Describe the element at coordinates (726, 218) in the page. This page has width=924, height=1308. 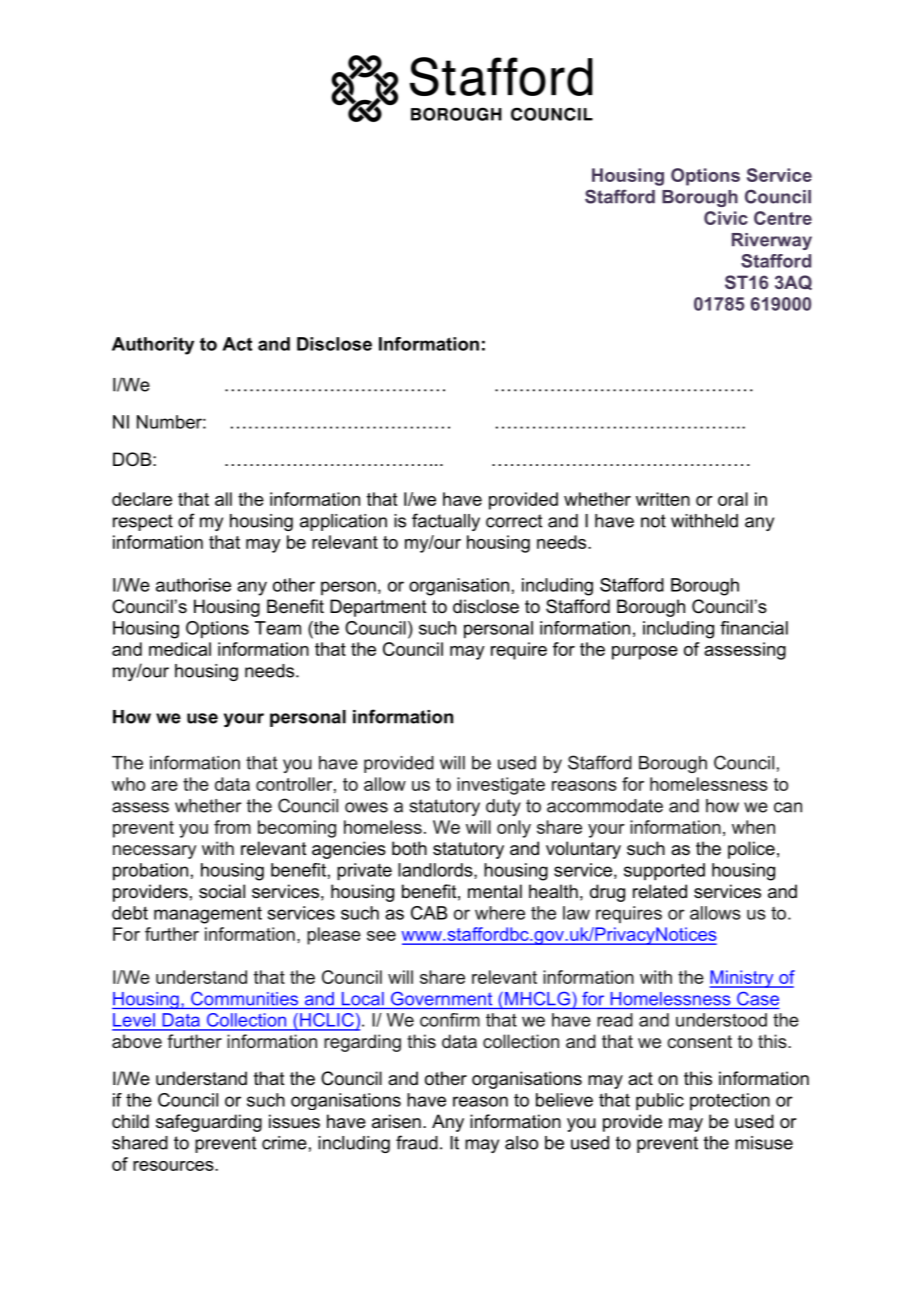
I see `Civic` at that location.
